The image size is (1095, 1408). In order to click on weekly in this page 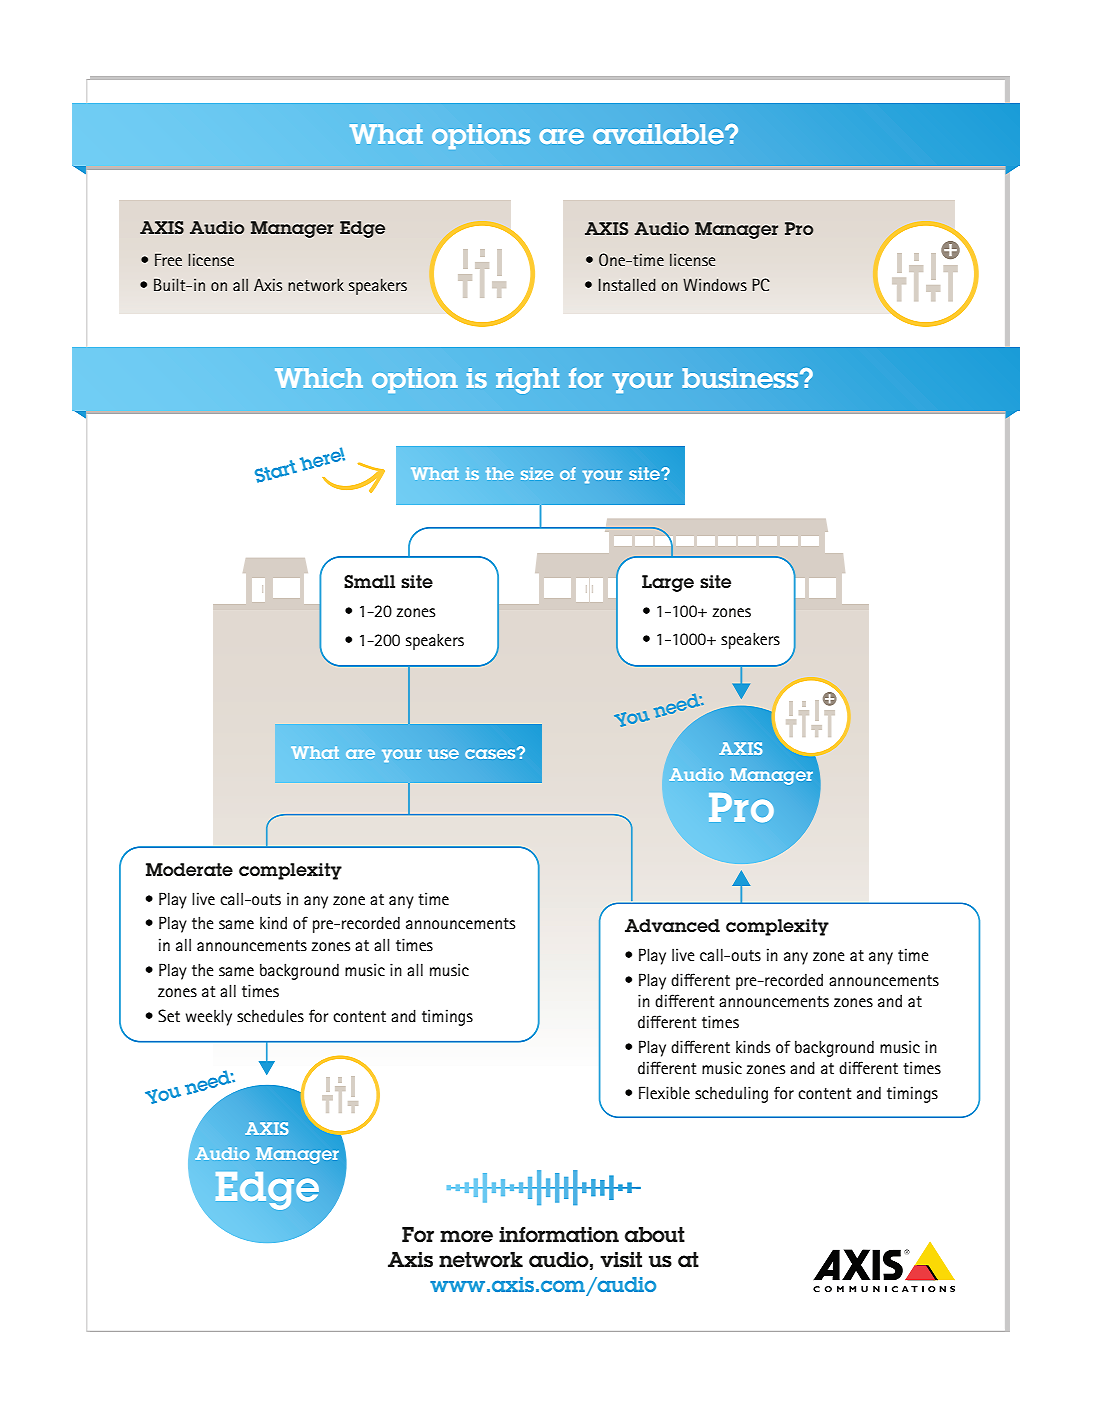, I will do `click(209, 1017)`.
